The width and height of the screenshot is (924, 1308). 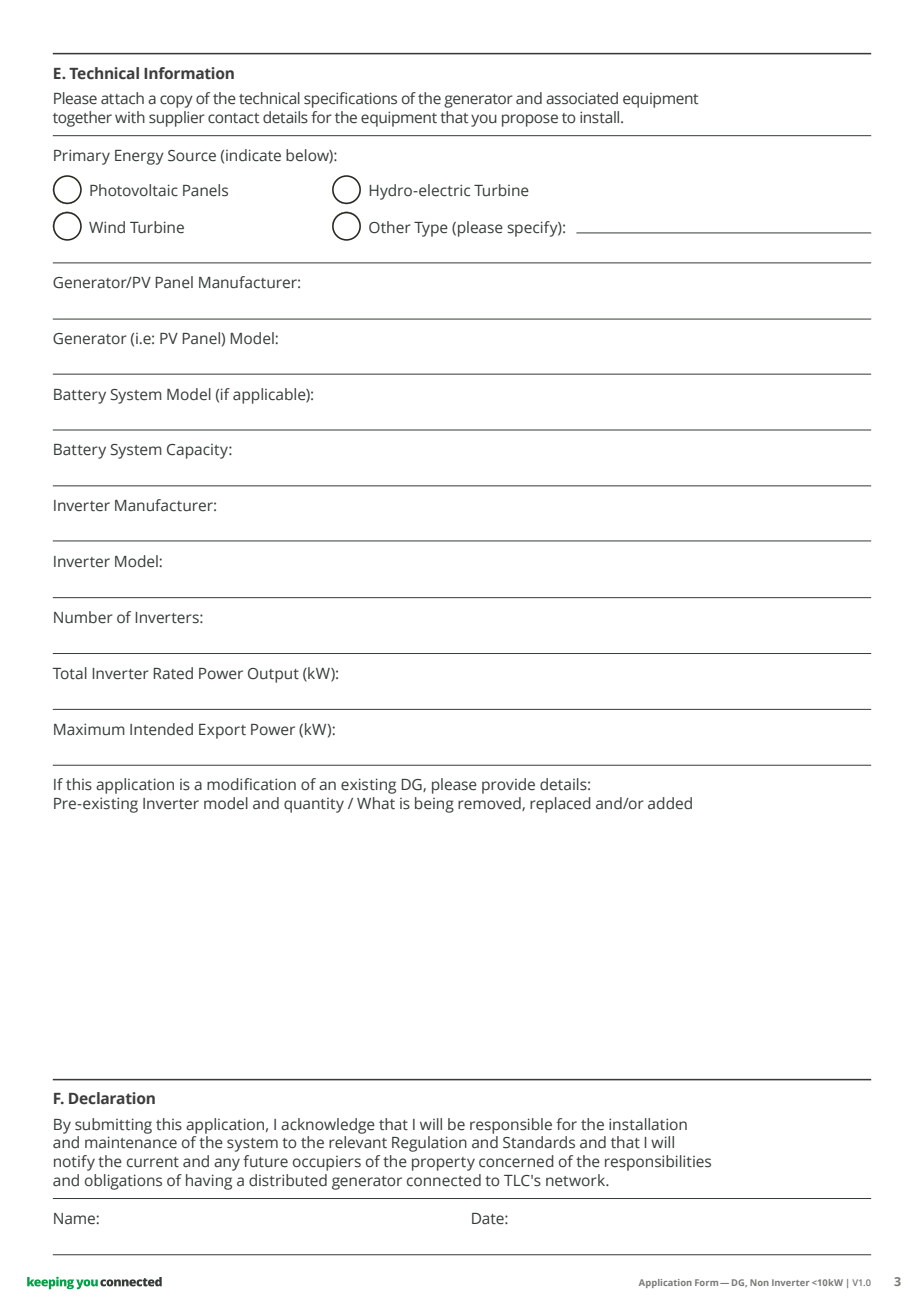 What do you see at coordinates (444, 1180) in the screenshot?
I see `connected` at bounding box center [444, 1180].
